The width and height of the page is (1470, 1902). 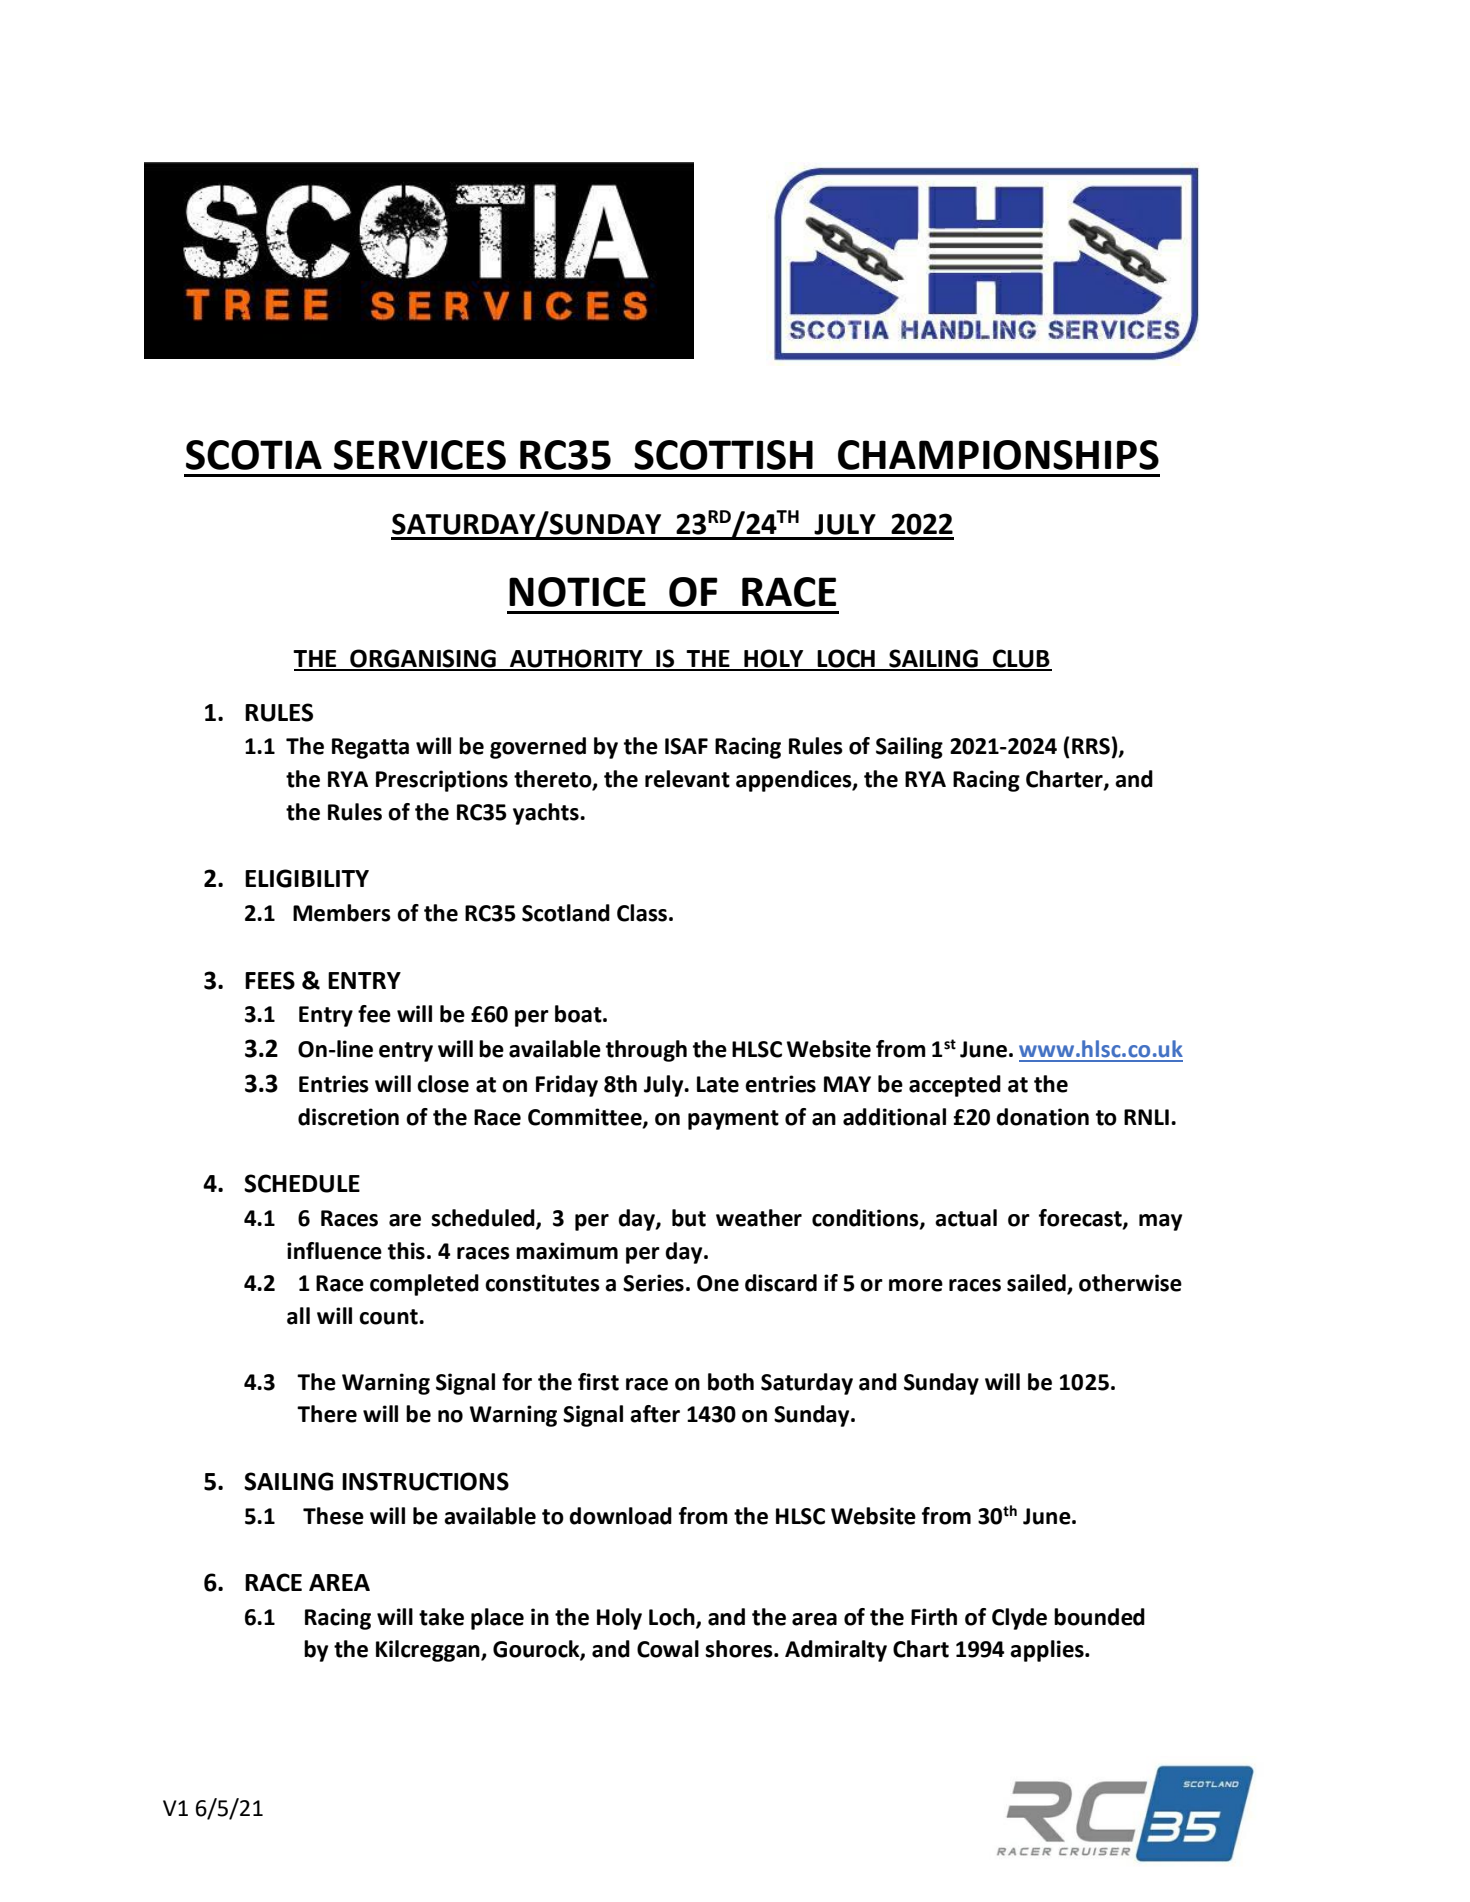 I want to click on CHAMPIONSHIPS, so click(x=998, y=455).
